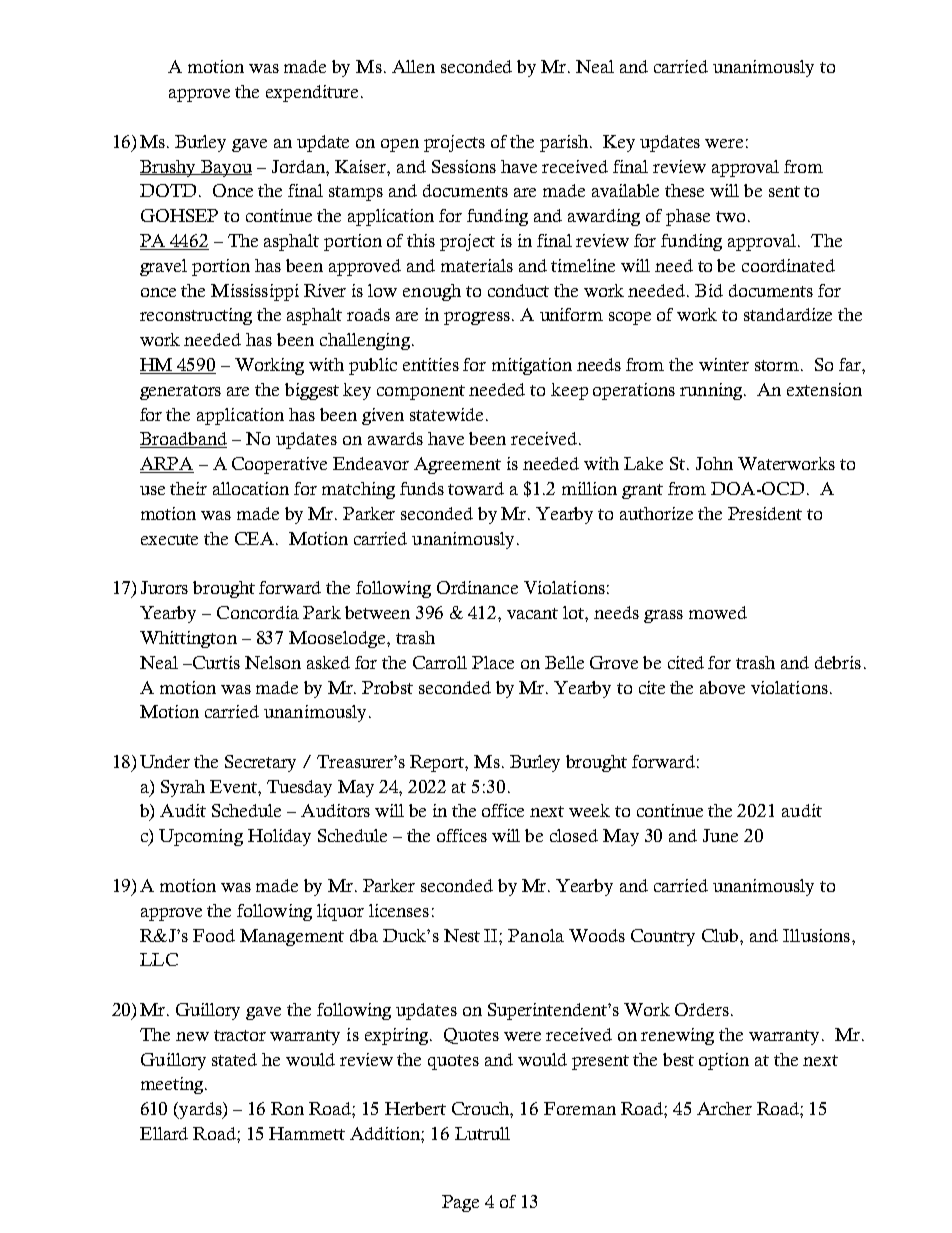 This screenshot has width=952, height=1233. Describe the element at coordinates (684, 190) in the screenshot. I see `these` at that location.
